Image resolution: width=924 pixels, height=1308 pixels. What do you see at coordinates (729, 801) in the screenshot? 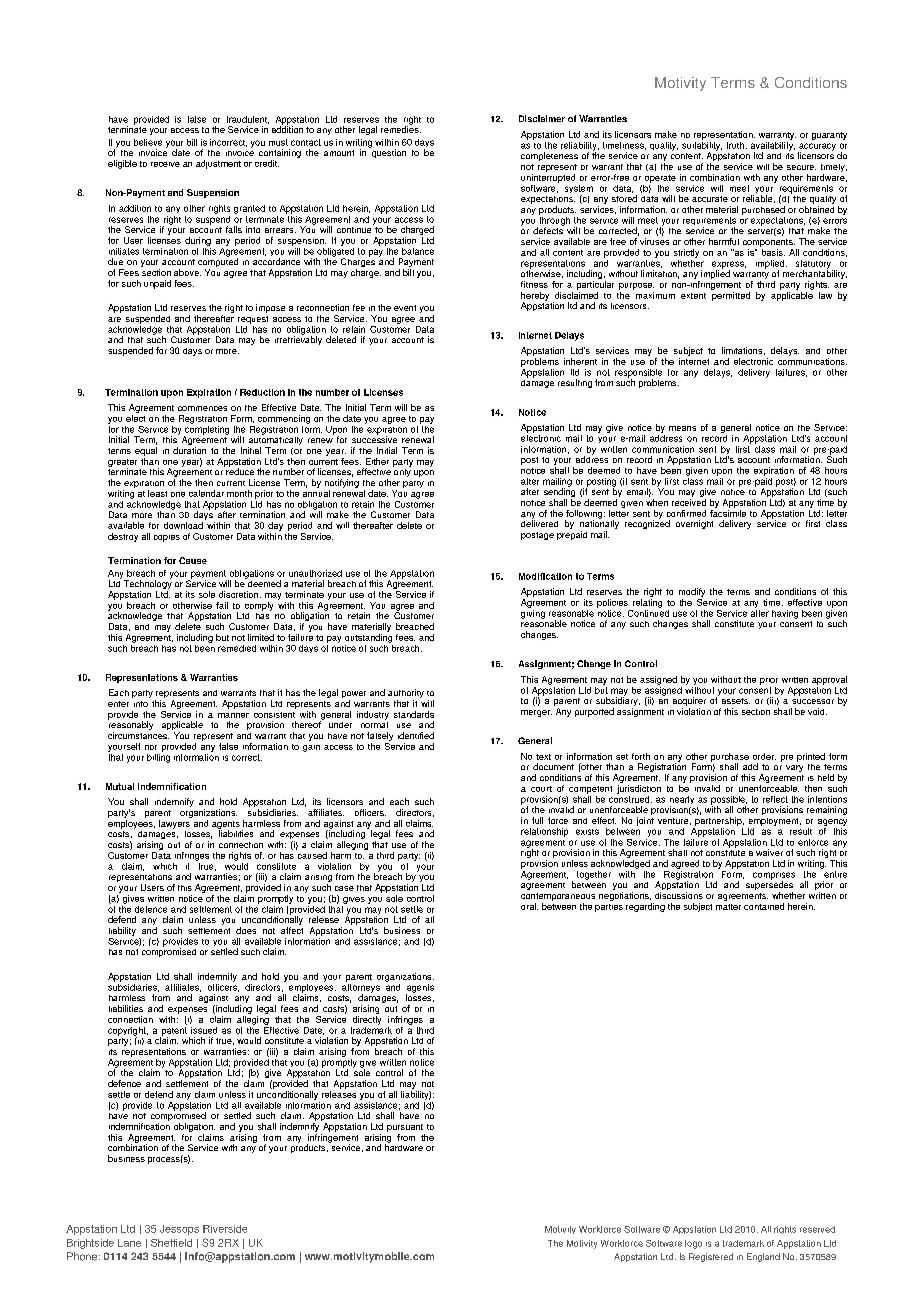
I see `possible` at bounding box center [729, 801].
